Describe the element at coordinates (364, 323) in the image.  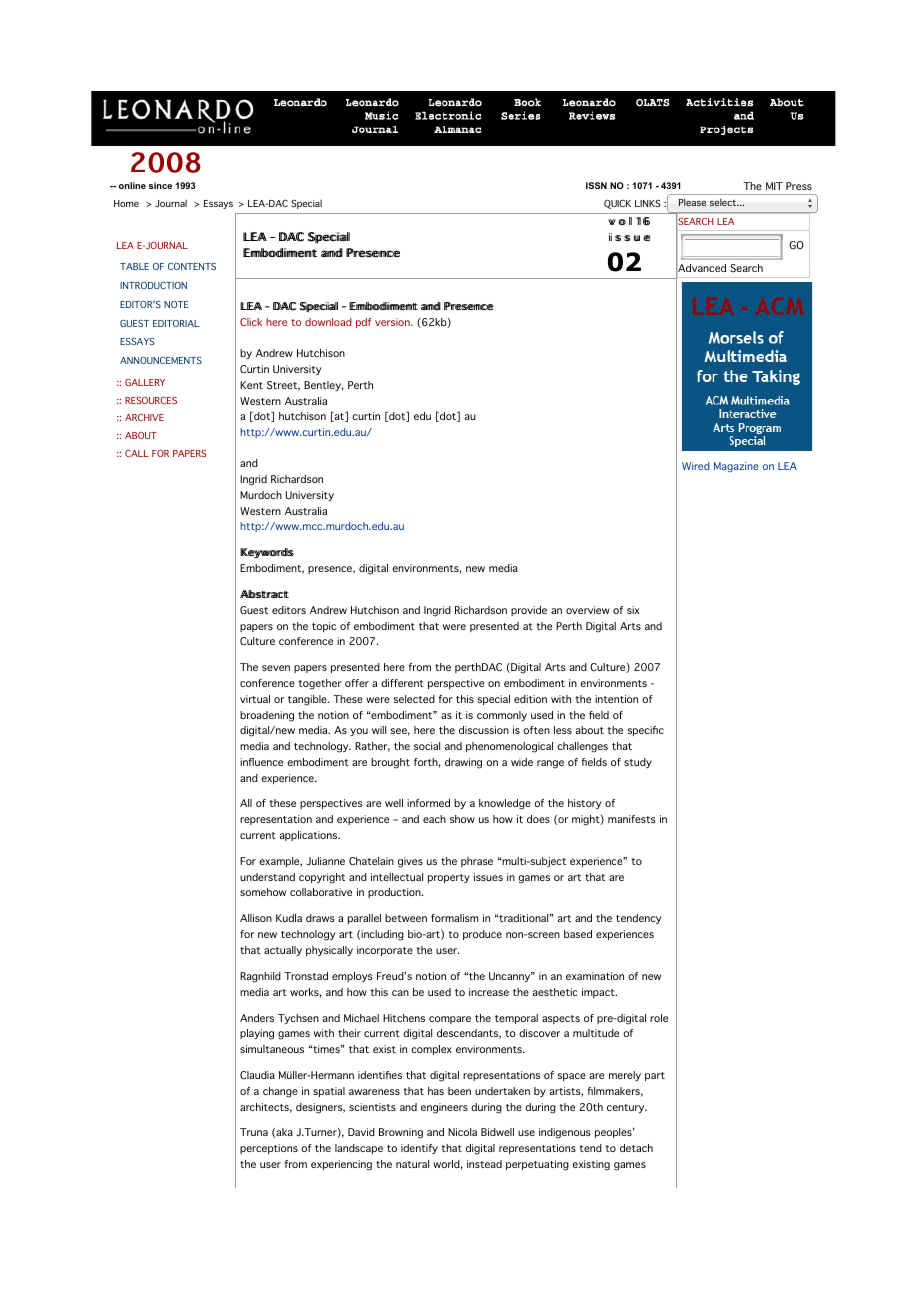
I see `pdf` at that location.
